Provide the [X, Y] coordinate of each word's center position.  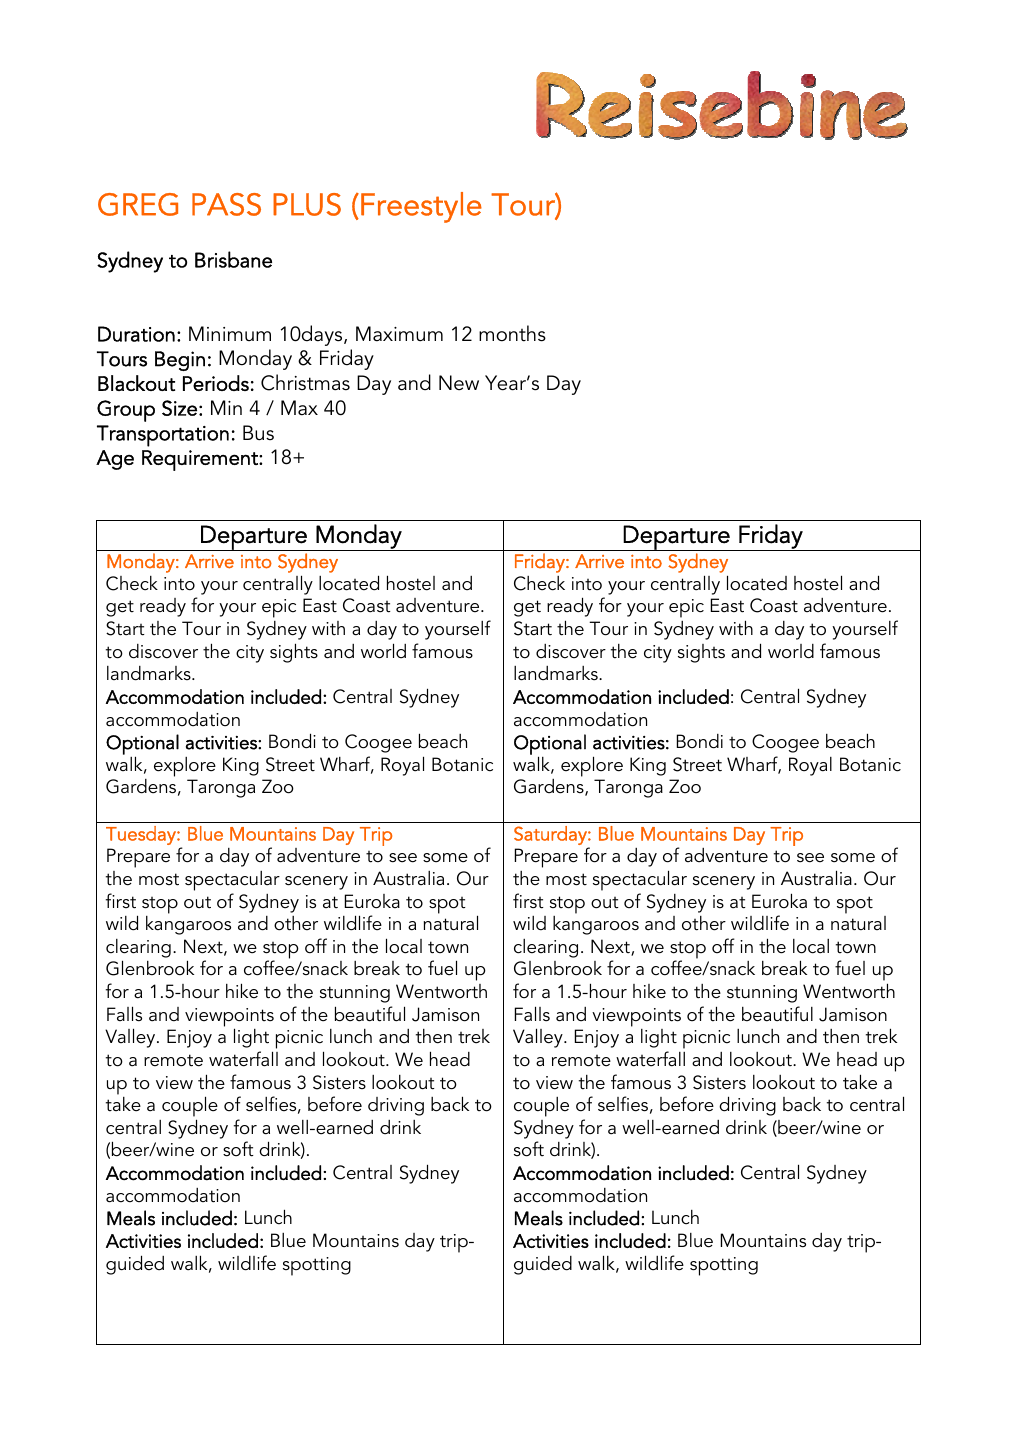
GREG [138, 204]
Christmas [305, 382]
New [459, 383]
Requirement [201, 460]
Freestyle [421, 207]
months [512, 333]
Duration [136, 334]
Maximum [399, 334]
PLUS [307, 204]
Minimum [230, 333]
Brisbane [233, 259]
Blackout [136, 383]
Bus [258, 433]
